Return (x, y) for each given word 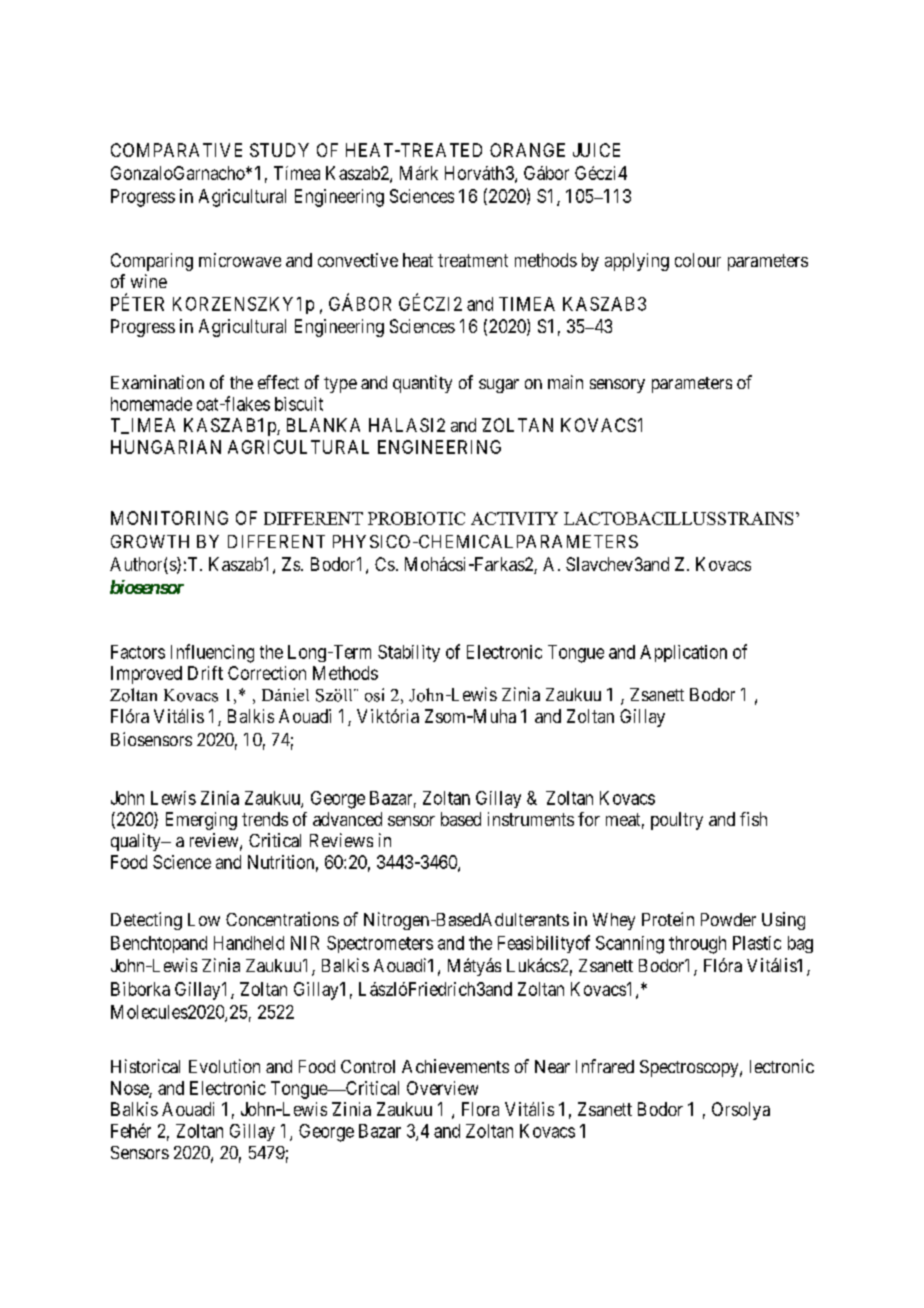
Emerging (201, 821)
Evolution (224, 1066)
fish (753, 819)
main (565, 382)
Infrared (605, 1066)
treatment (473, 260)
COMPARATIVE (176, 150)
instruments (531, 819)
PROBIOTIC (416, 518)
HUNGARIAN (166, 447)
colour (698, 260)
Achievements (455, 1066)
